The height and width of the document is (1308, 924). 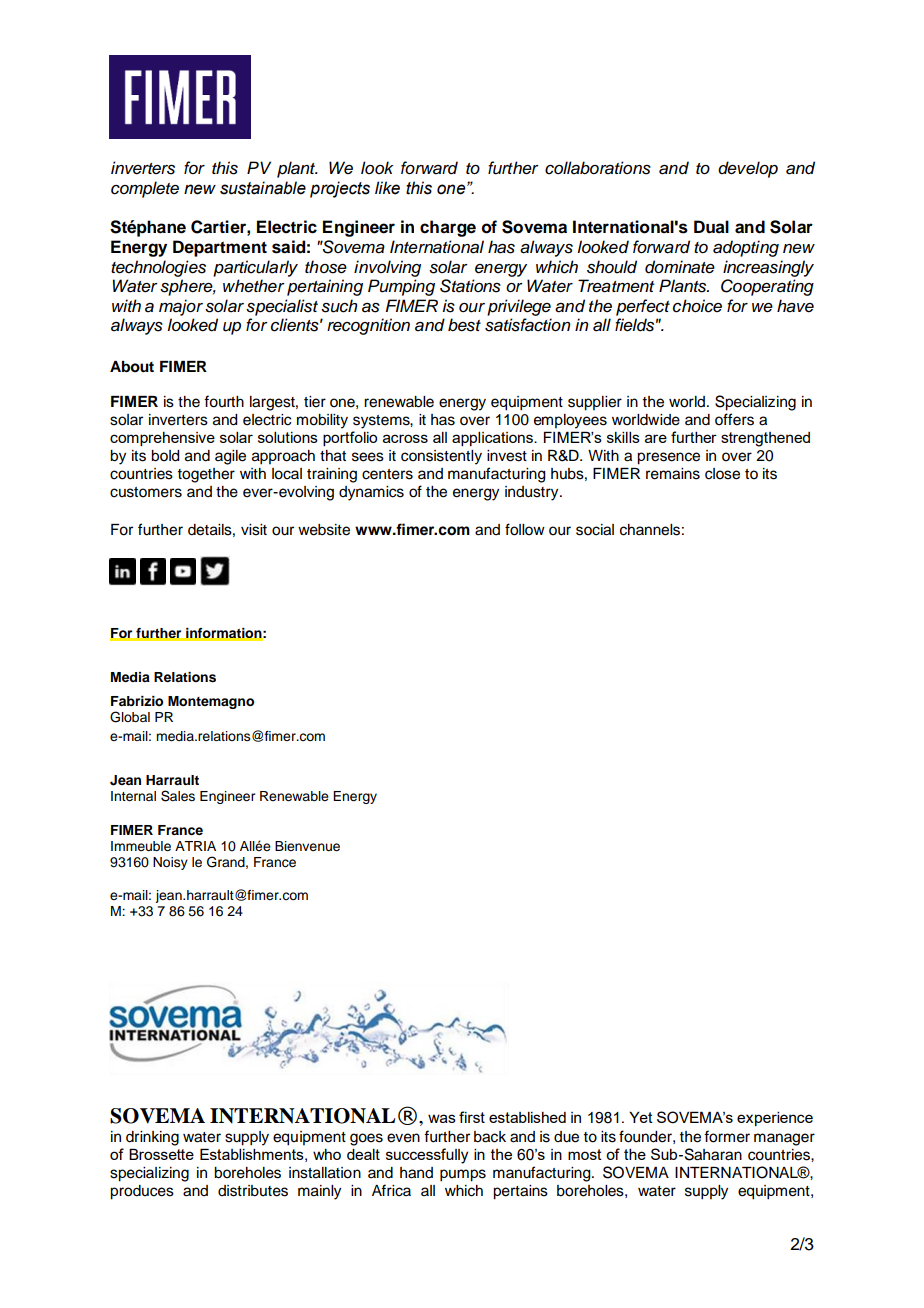 I want to click on former, so click(x=727, y=1136).
